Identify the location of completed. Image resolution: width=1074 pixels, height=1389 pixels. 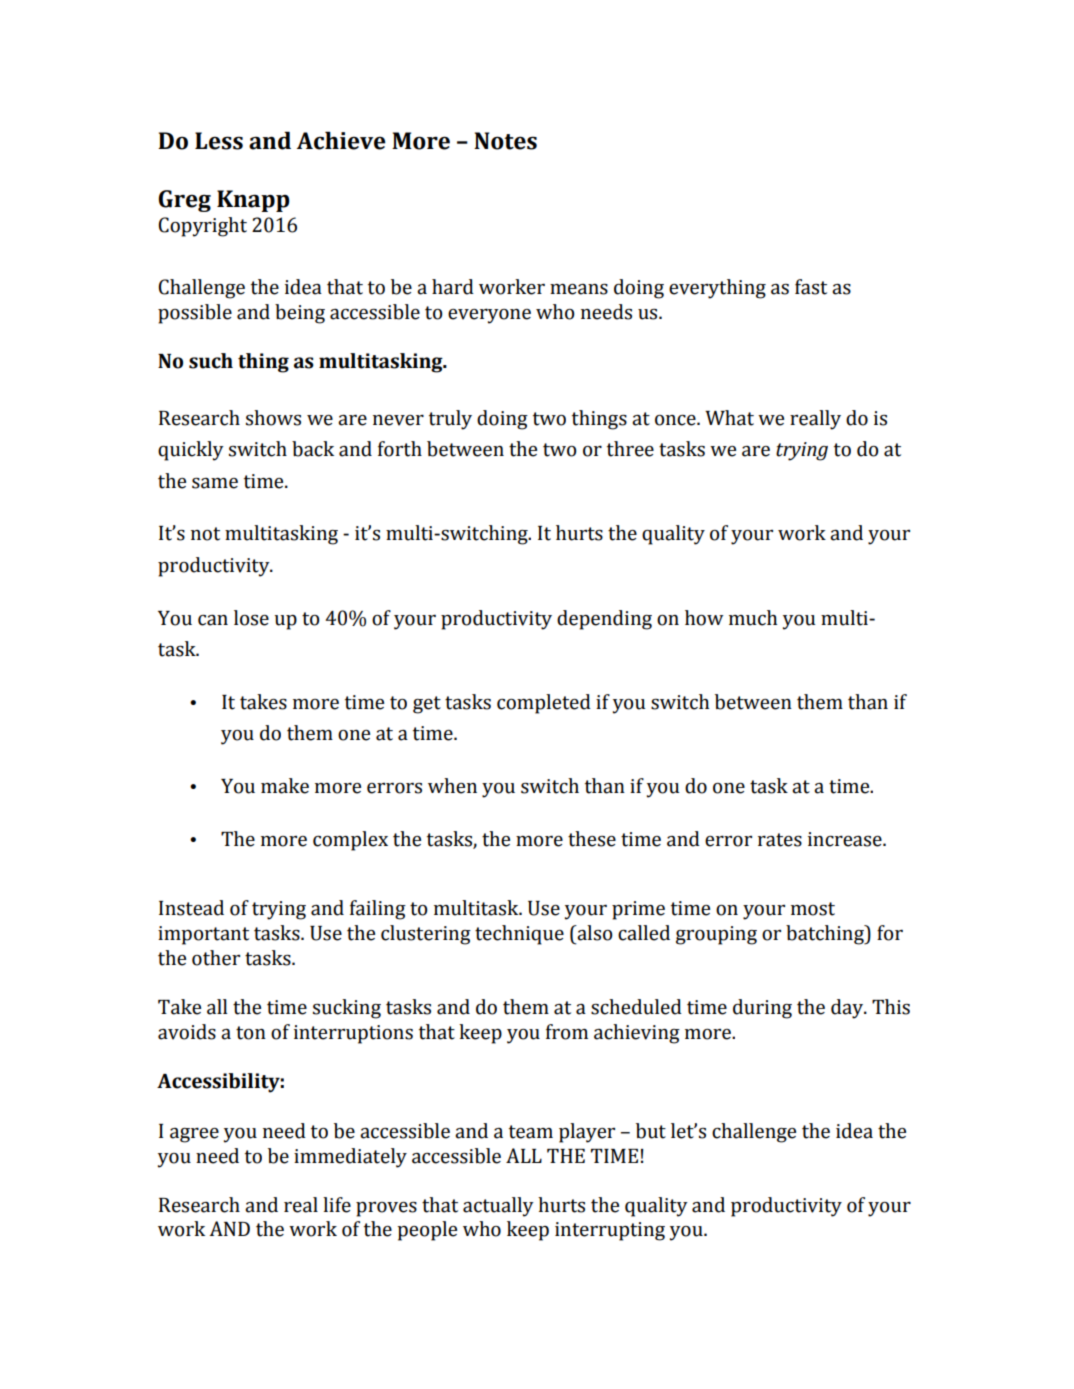
(544, 704).
